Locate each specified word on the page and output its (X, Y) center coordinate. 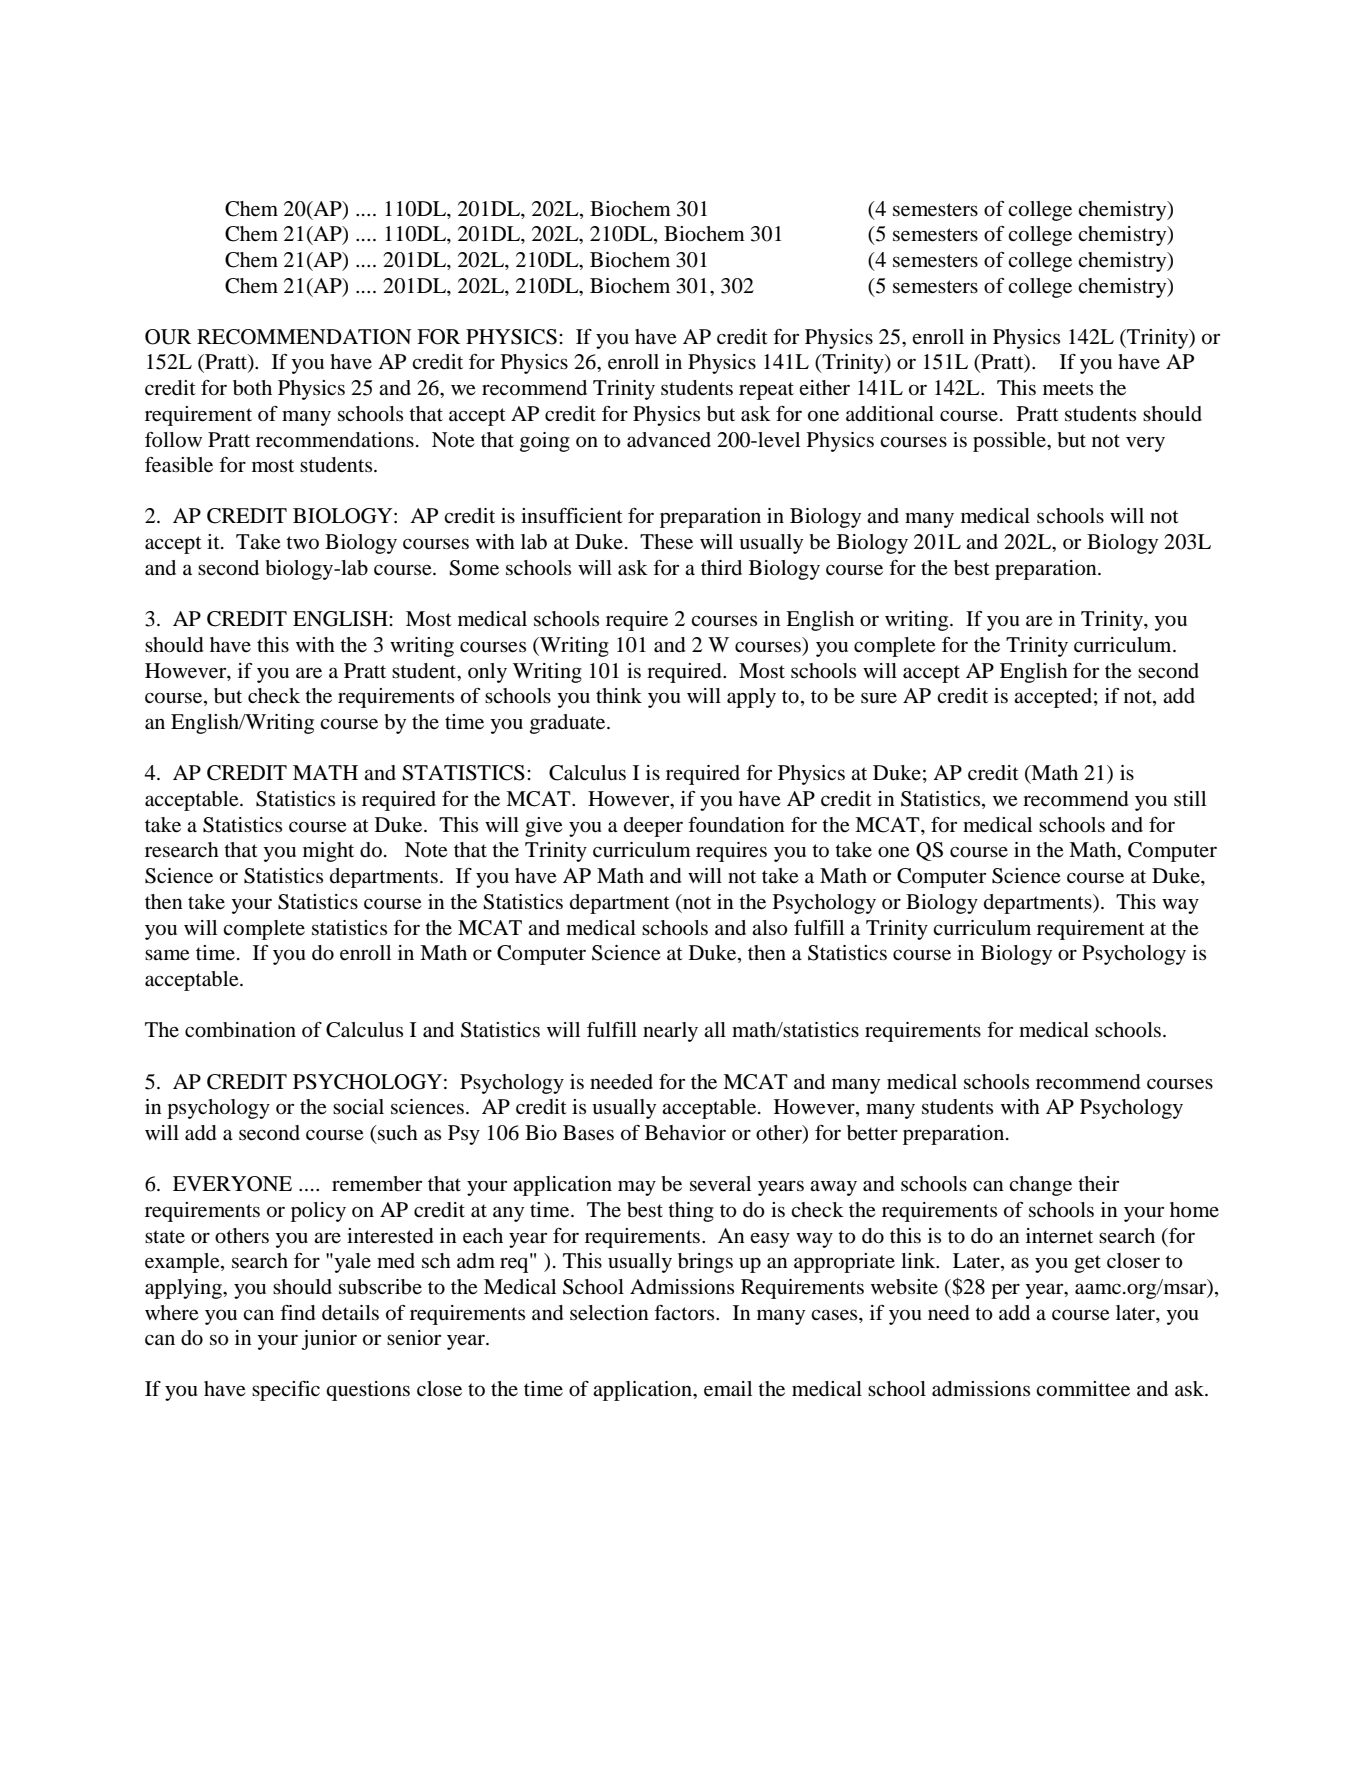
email (728, 1389)
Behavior (685, 1133)
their (1098, 1183)
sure (879, 698)
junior (329, 1340)
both (252, 388)
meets (1068, 389)
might (328, 852)
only (487, 673)
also (770, 928)
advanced (669, 440)
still (1190, 798)
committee (1083, 1389)
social (358, 1107)
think (619, 695)
